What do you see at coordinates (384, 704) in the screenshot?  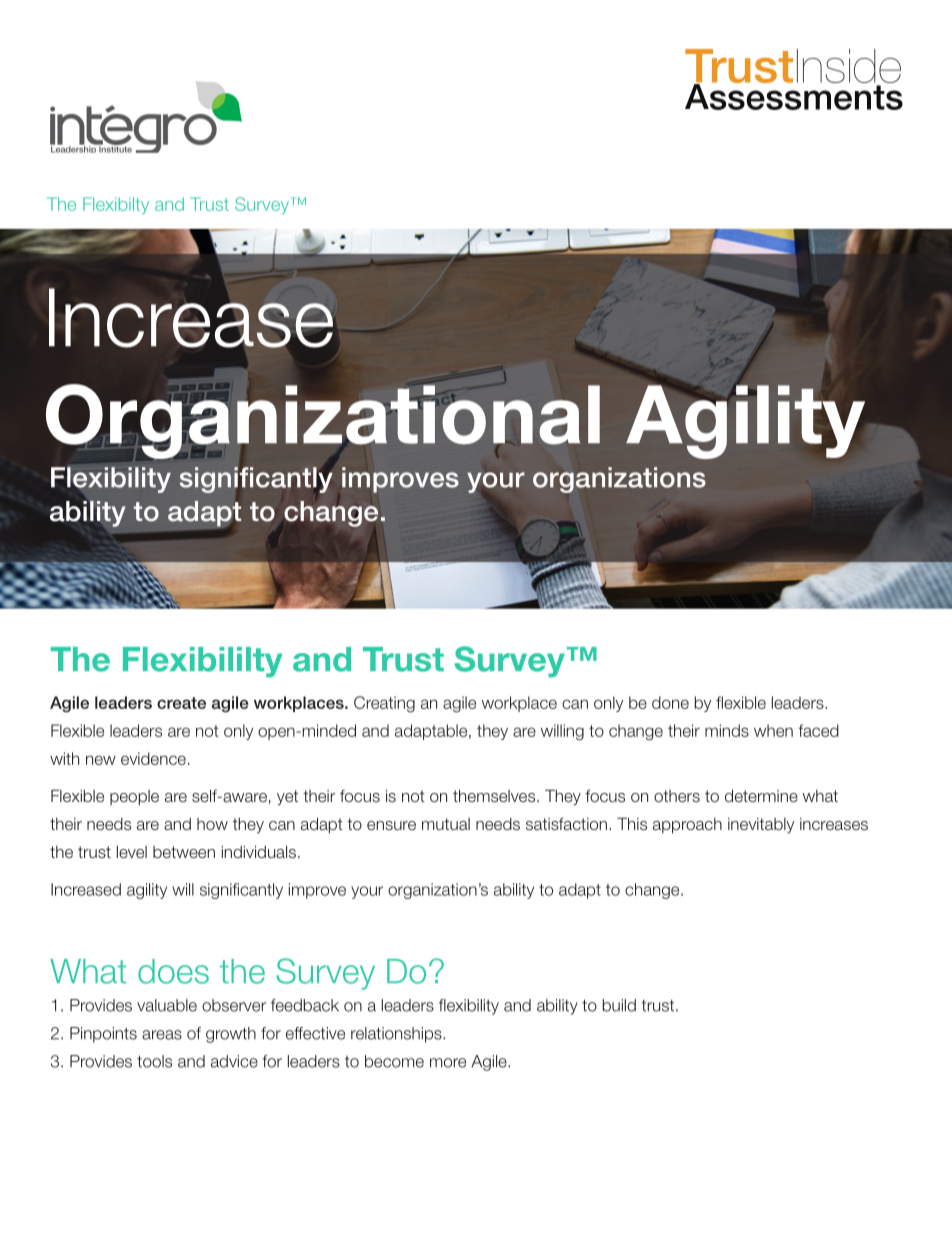 I see `Creating` at bounding box center [384, 704].
